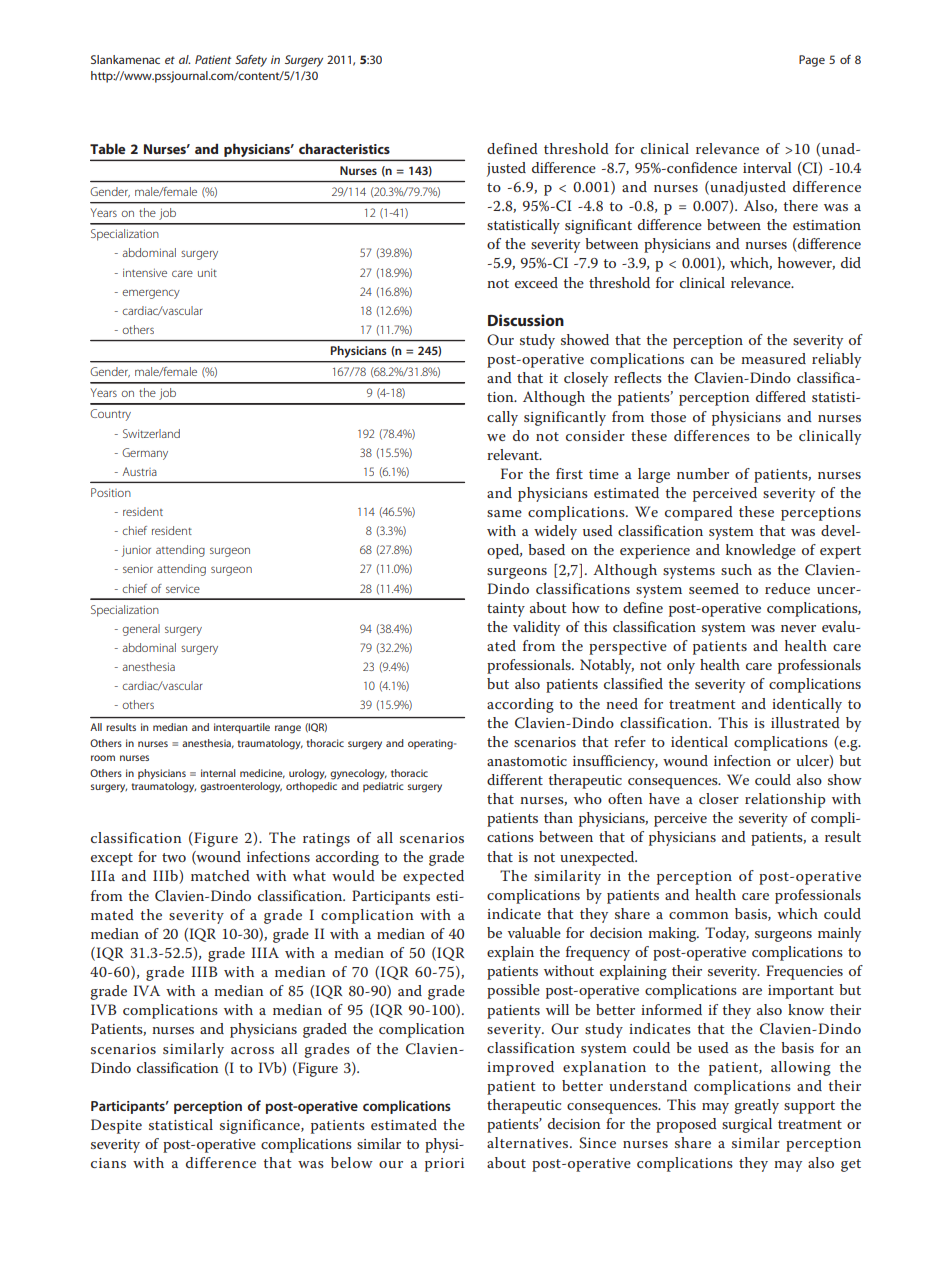 The height and width of the screenshot is (1270, 952). I want to click on differed, so click(781, 396).
